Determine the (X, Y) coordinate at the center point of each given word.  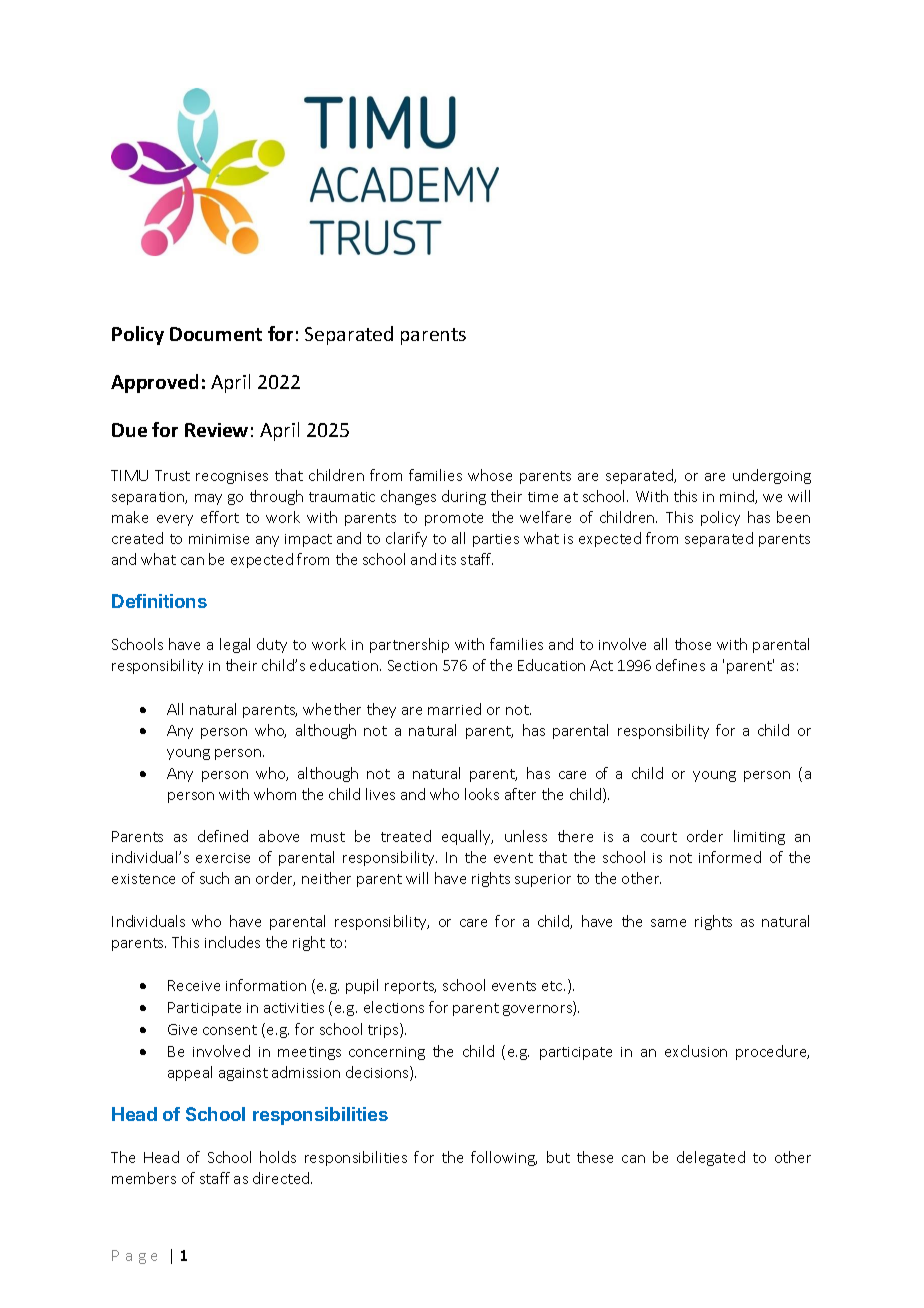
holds (278, 1157)
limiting (759, 837)
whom (275, 794)
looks (482, 794)
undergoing (772, 476)
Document (216, 334)
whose (490, 475)
